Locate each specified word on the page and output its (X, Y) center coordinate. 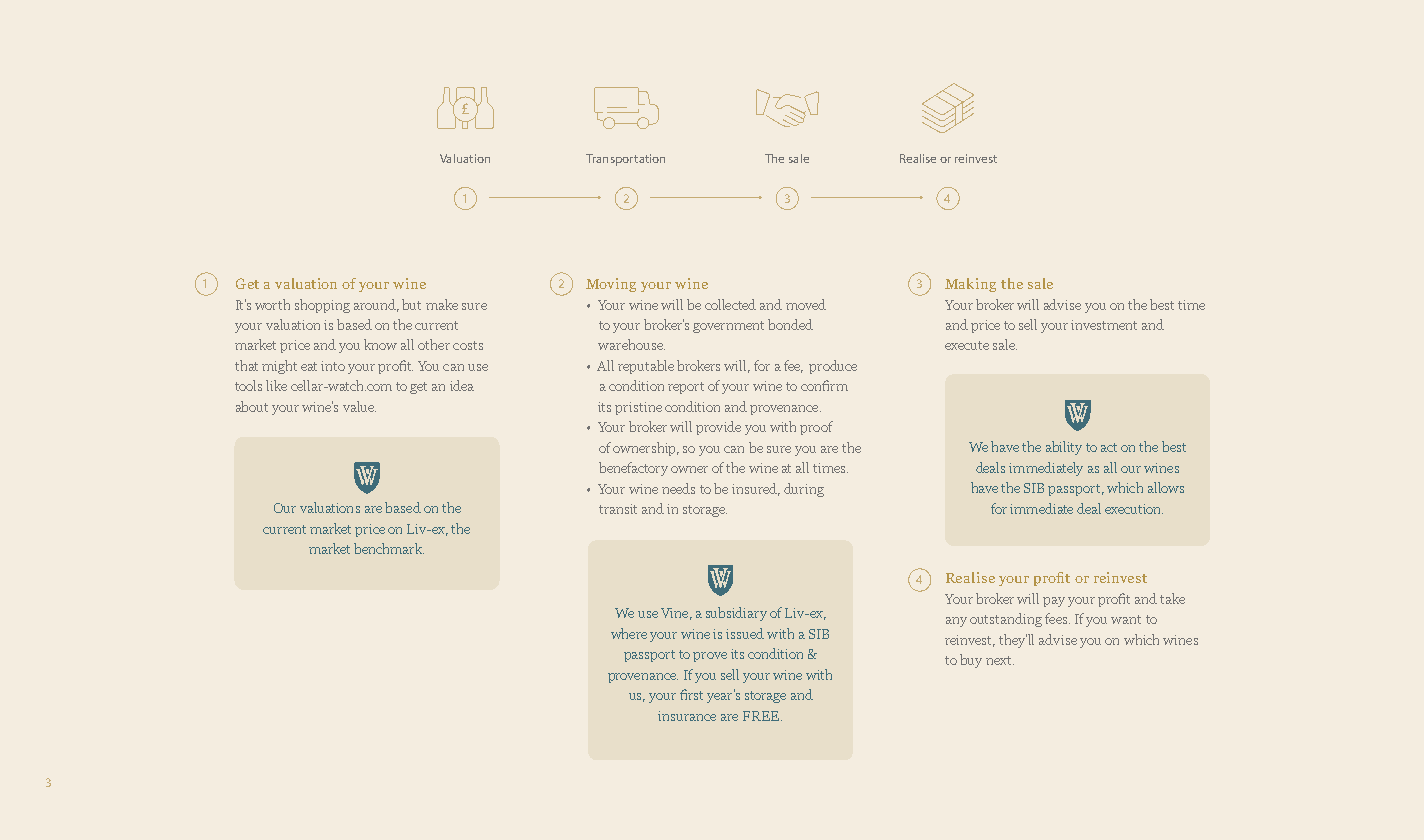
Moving (611, 285)
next (1000, 660)
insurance (687, 716)
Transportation (625, 160)
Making (970, 285)
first (691, 694)
